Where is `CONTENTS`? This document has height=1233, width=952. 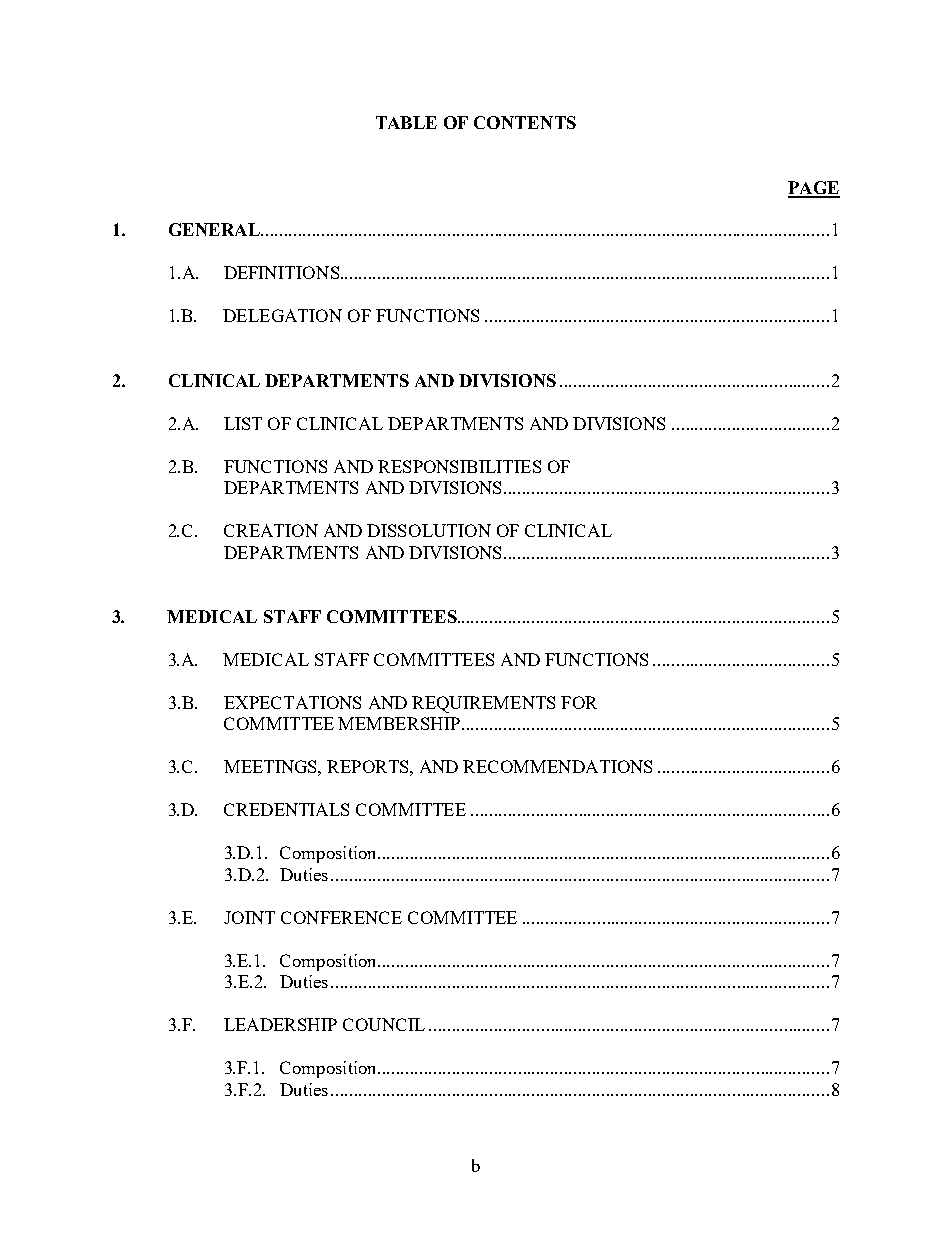 CONTENTS is located at coordinates (525, 122).
